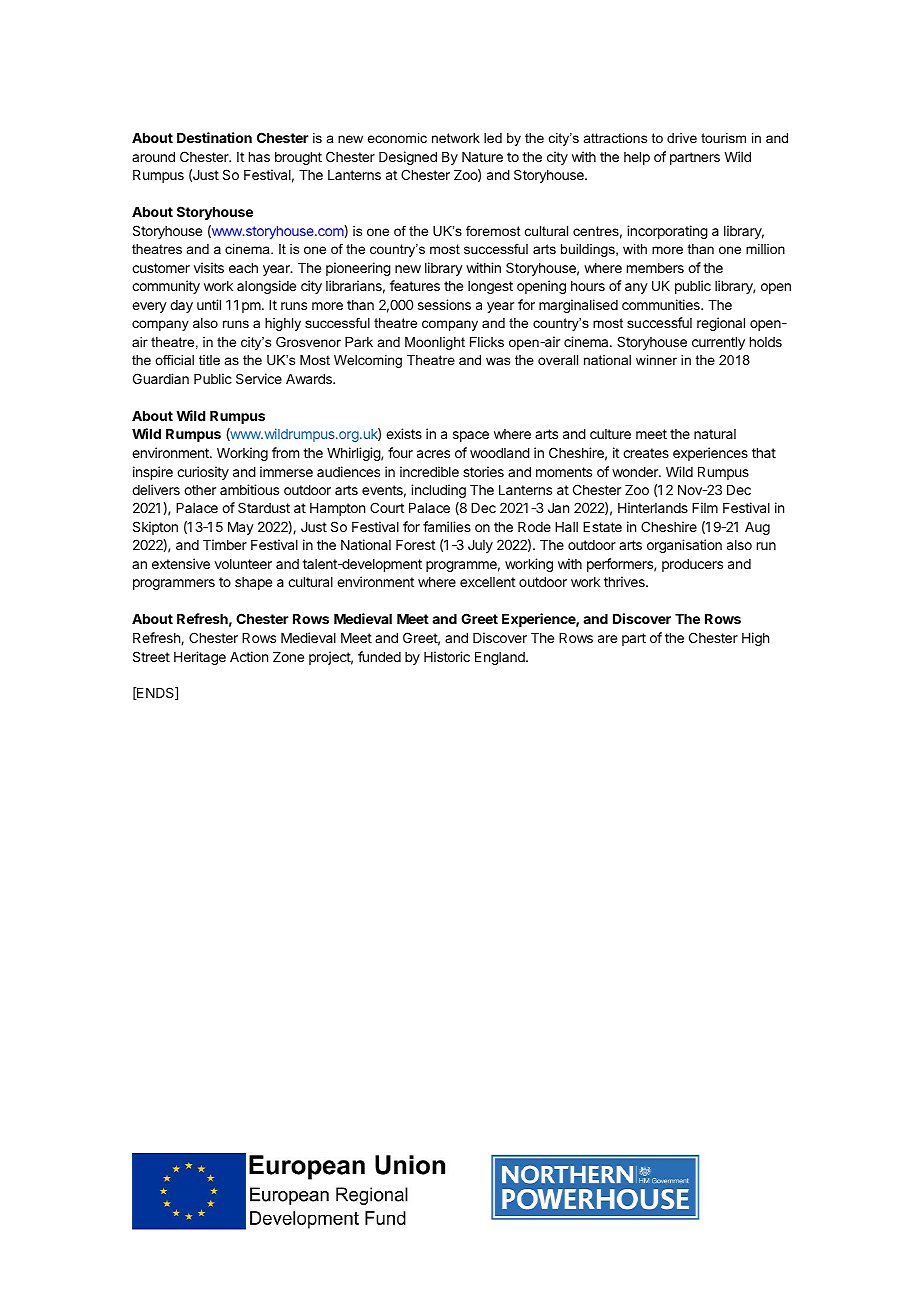  I want to click on Heritage, so click(200, 658).
